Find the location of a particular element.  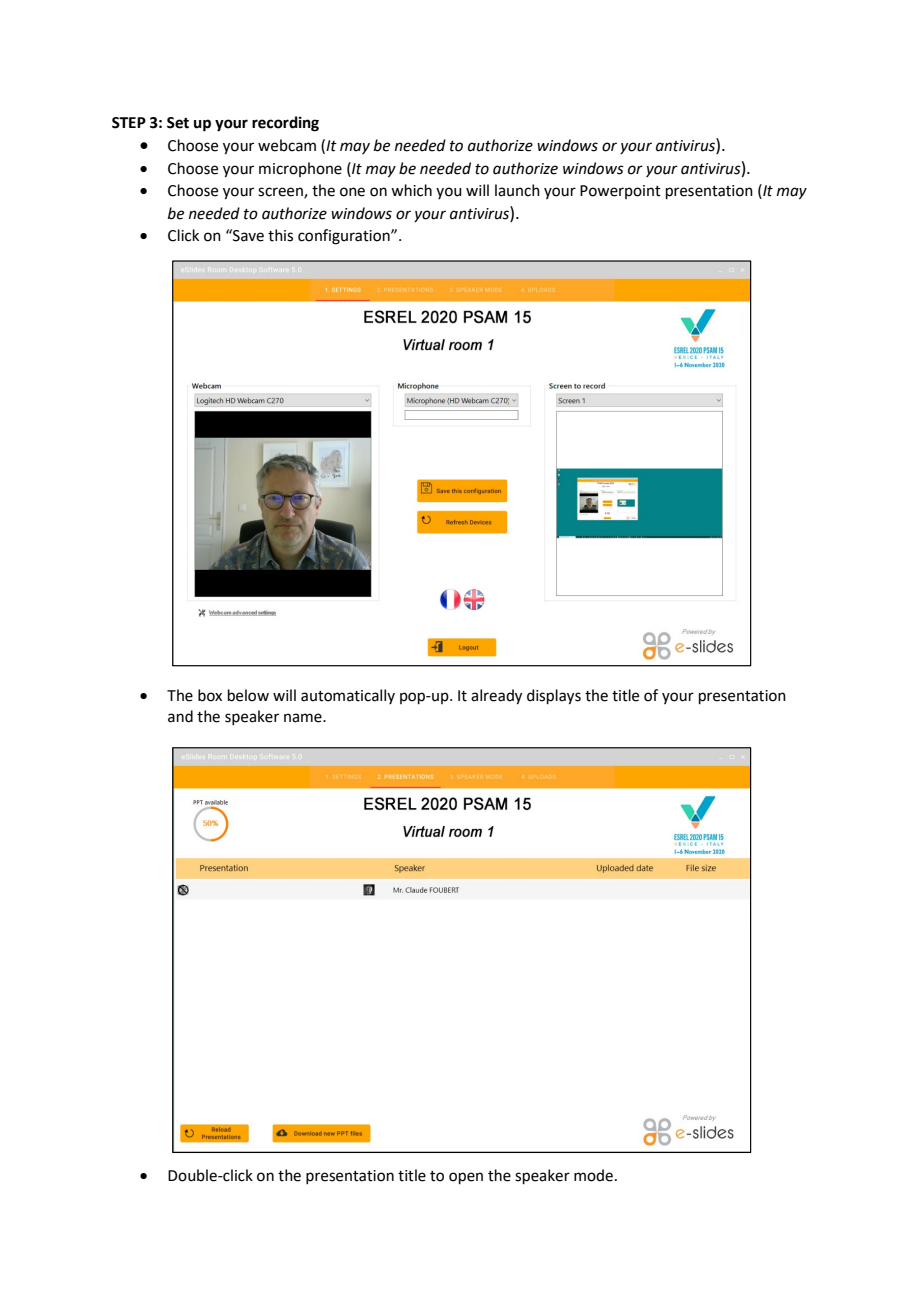

automatically is located at coordinates (348, 696).
